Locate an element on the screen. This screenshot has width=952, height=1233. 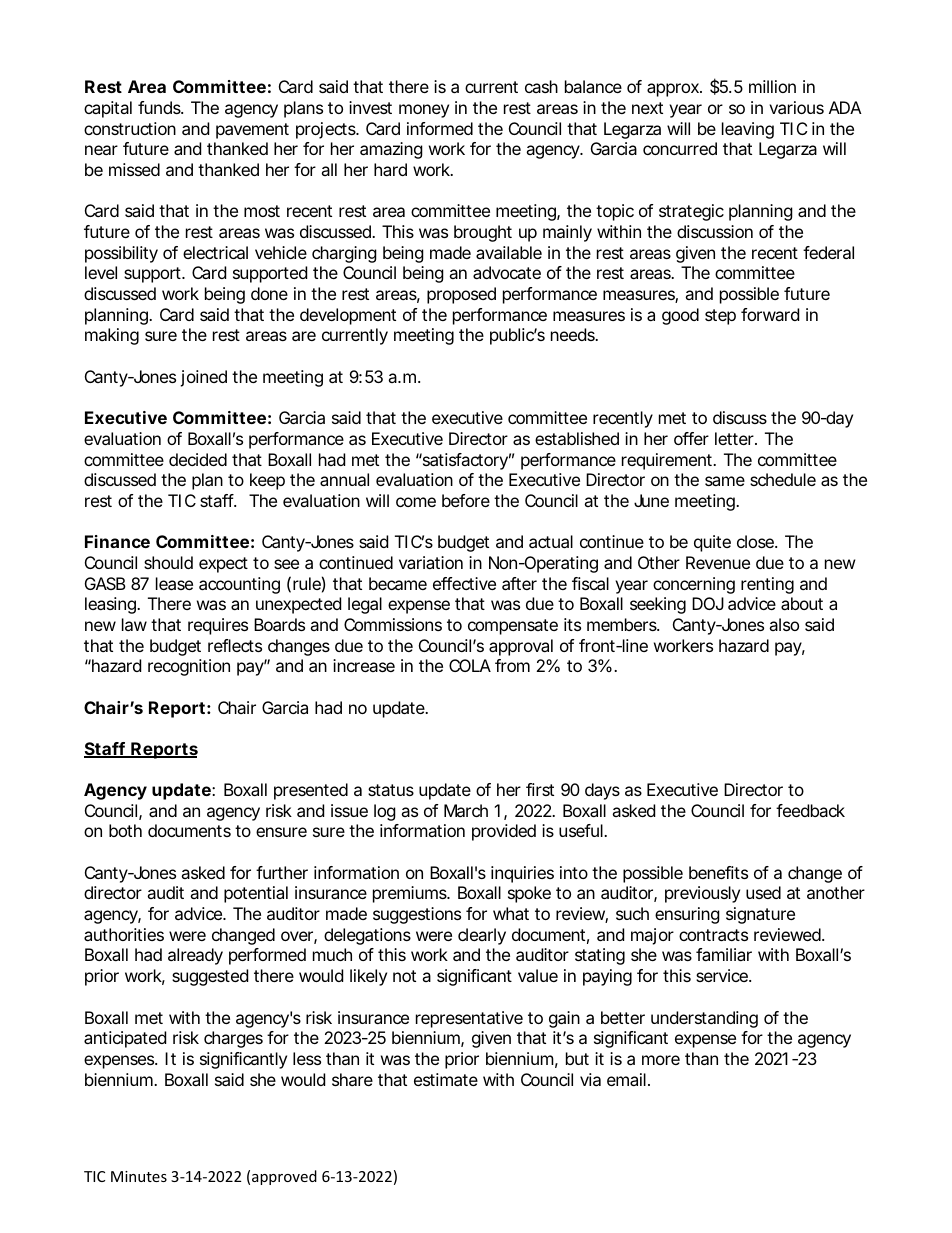
also is located at coordinates (784, 624).
